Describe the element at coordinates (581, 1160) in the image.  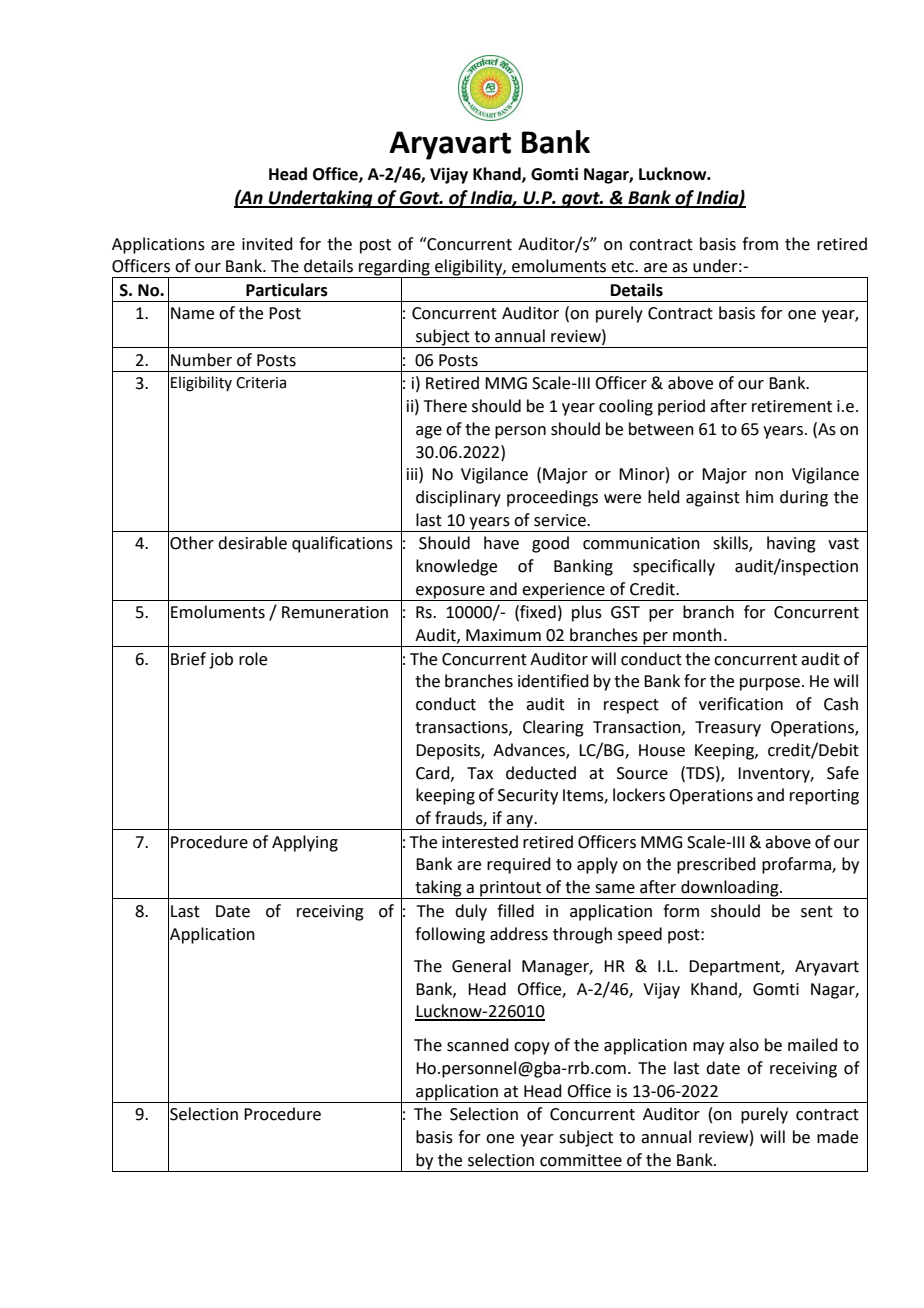
I see `committee` at that location.
